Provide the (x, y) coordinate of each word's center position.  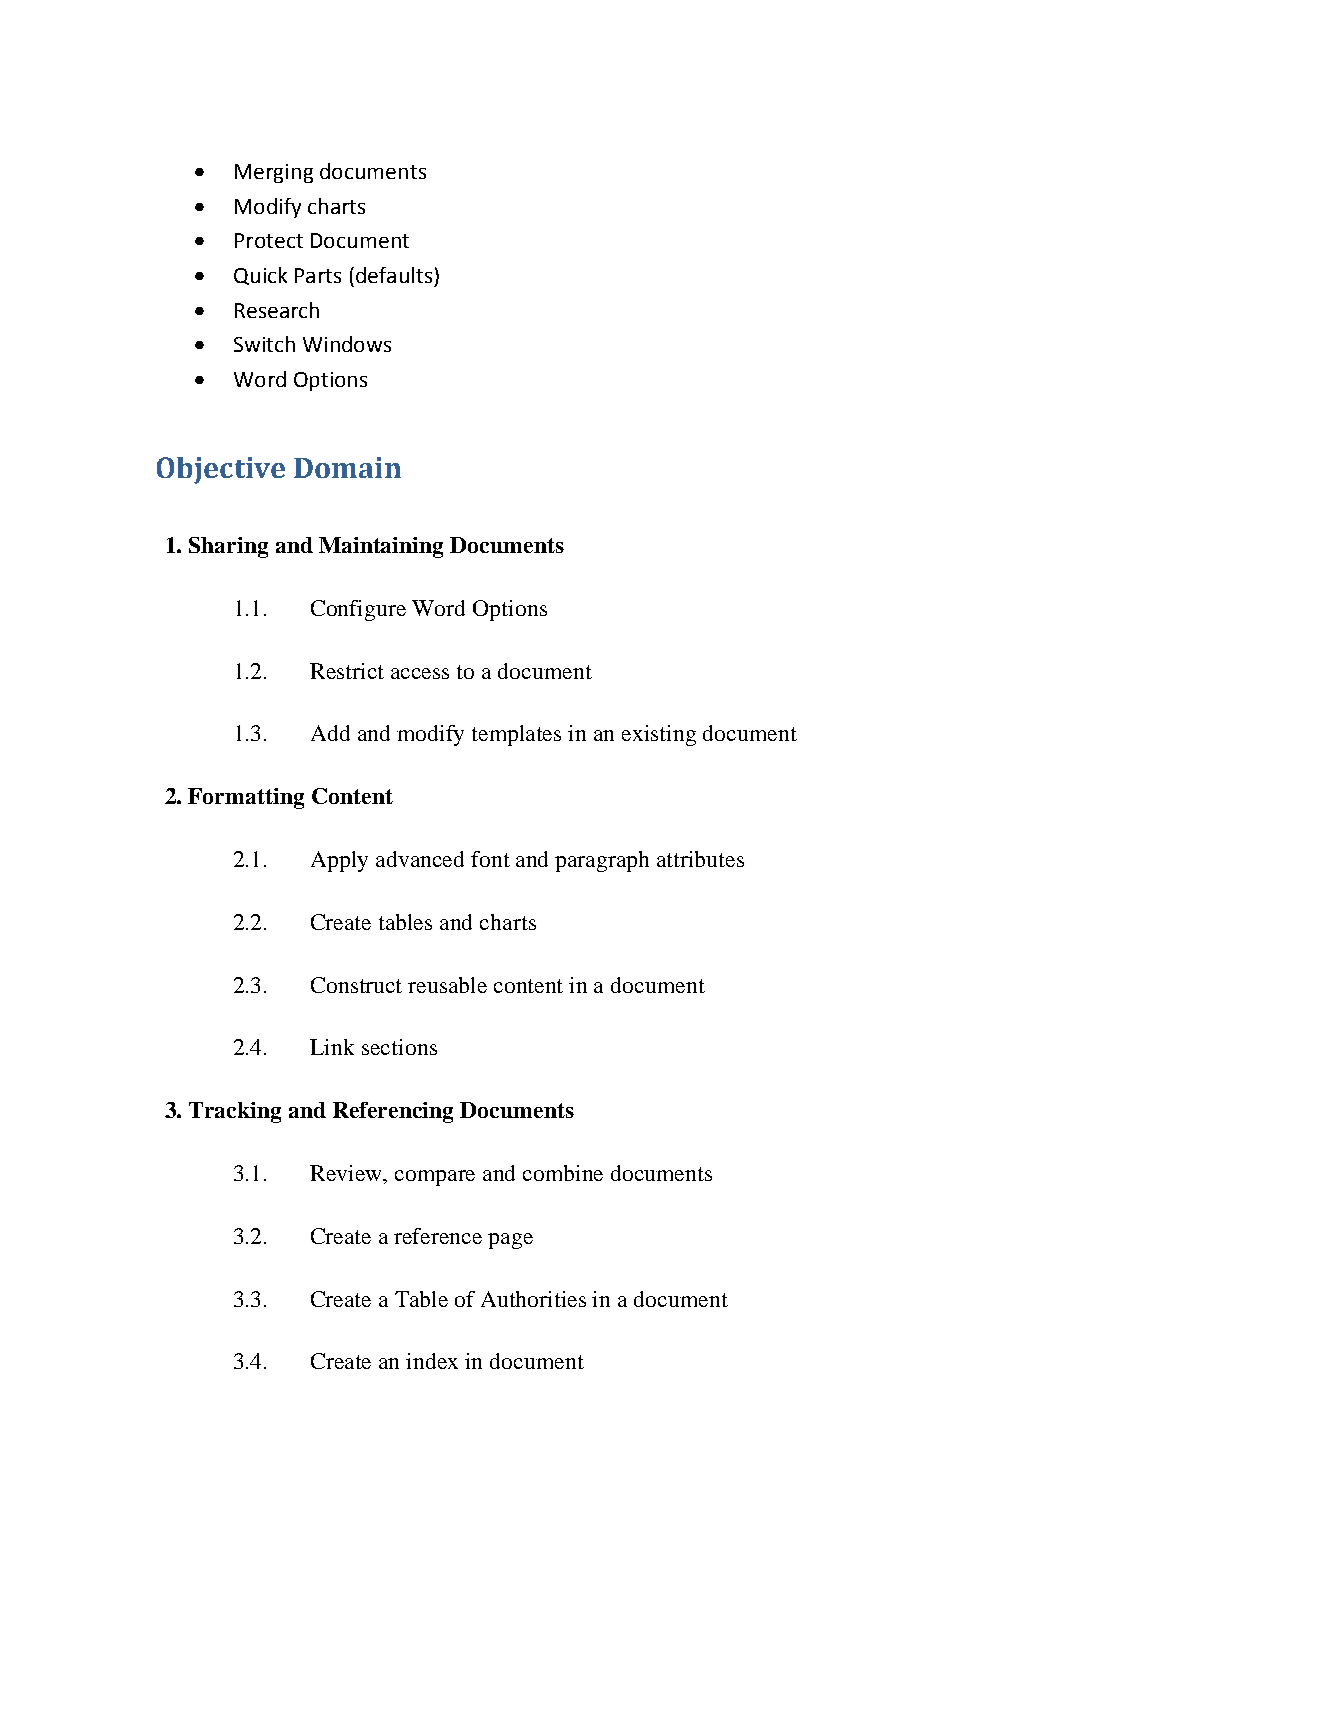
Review (347, 1174)
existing (659, 735)
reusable (447, 985)
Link (332, 1047)
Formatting (246, 798)
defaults (394, 275)
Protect (269, 240)
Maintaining (381, 547)
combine (563, 1173)
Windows (347, 344)
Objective (221, 470)
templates (516, 735)
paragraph (602, 861)
